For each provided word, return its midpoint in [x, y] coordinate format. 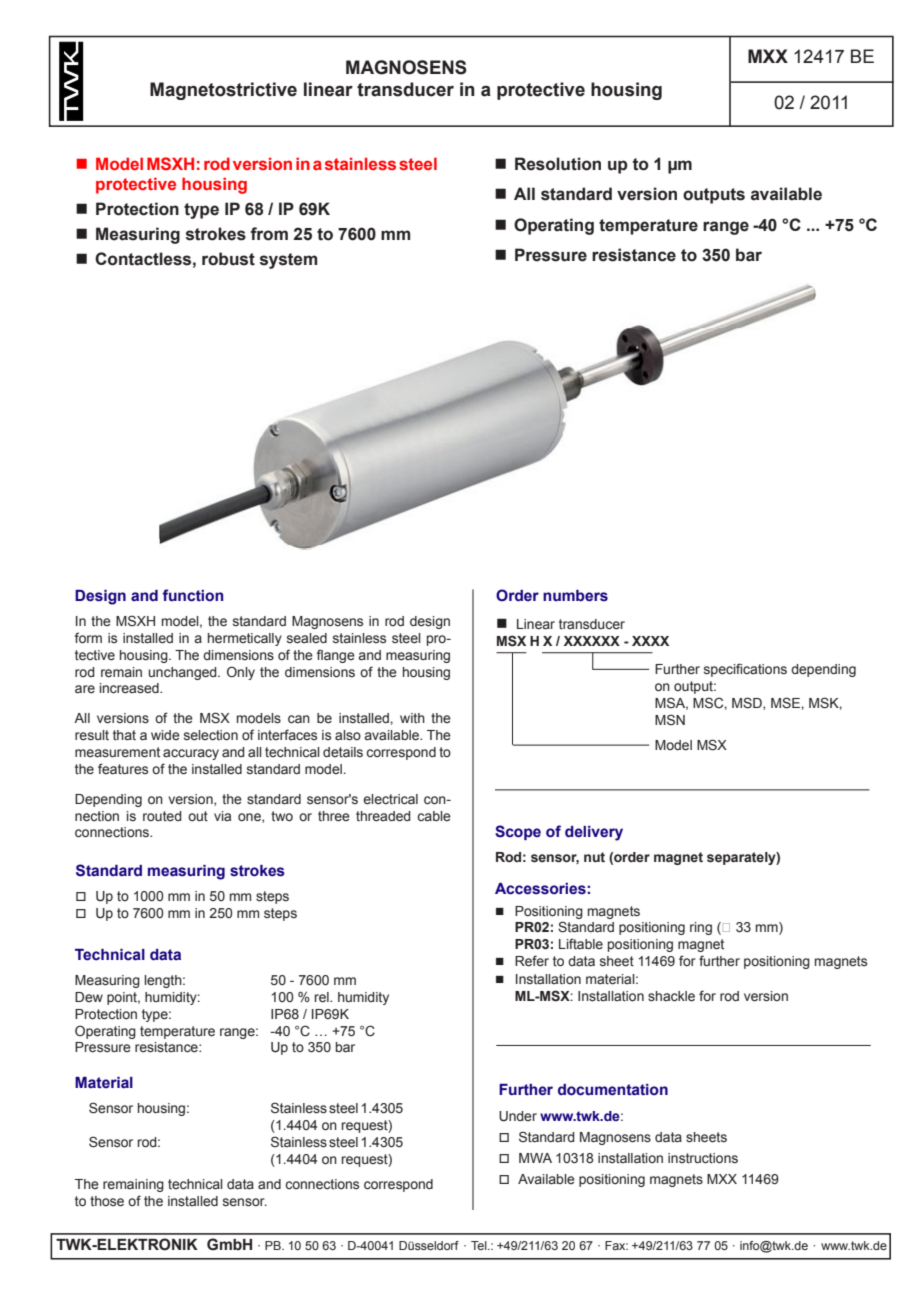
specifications [745, 670]
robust [228, 259]
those [107, 1201]
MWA [535, 1158]
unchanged [183, 673]
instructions [703, 1158]
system [288, 261]
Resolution [558, 164]
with [412, 718]
